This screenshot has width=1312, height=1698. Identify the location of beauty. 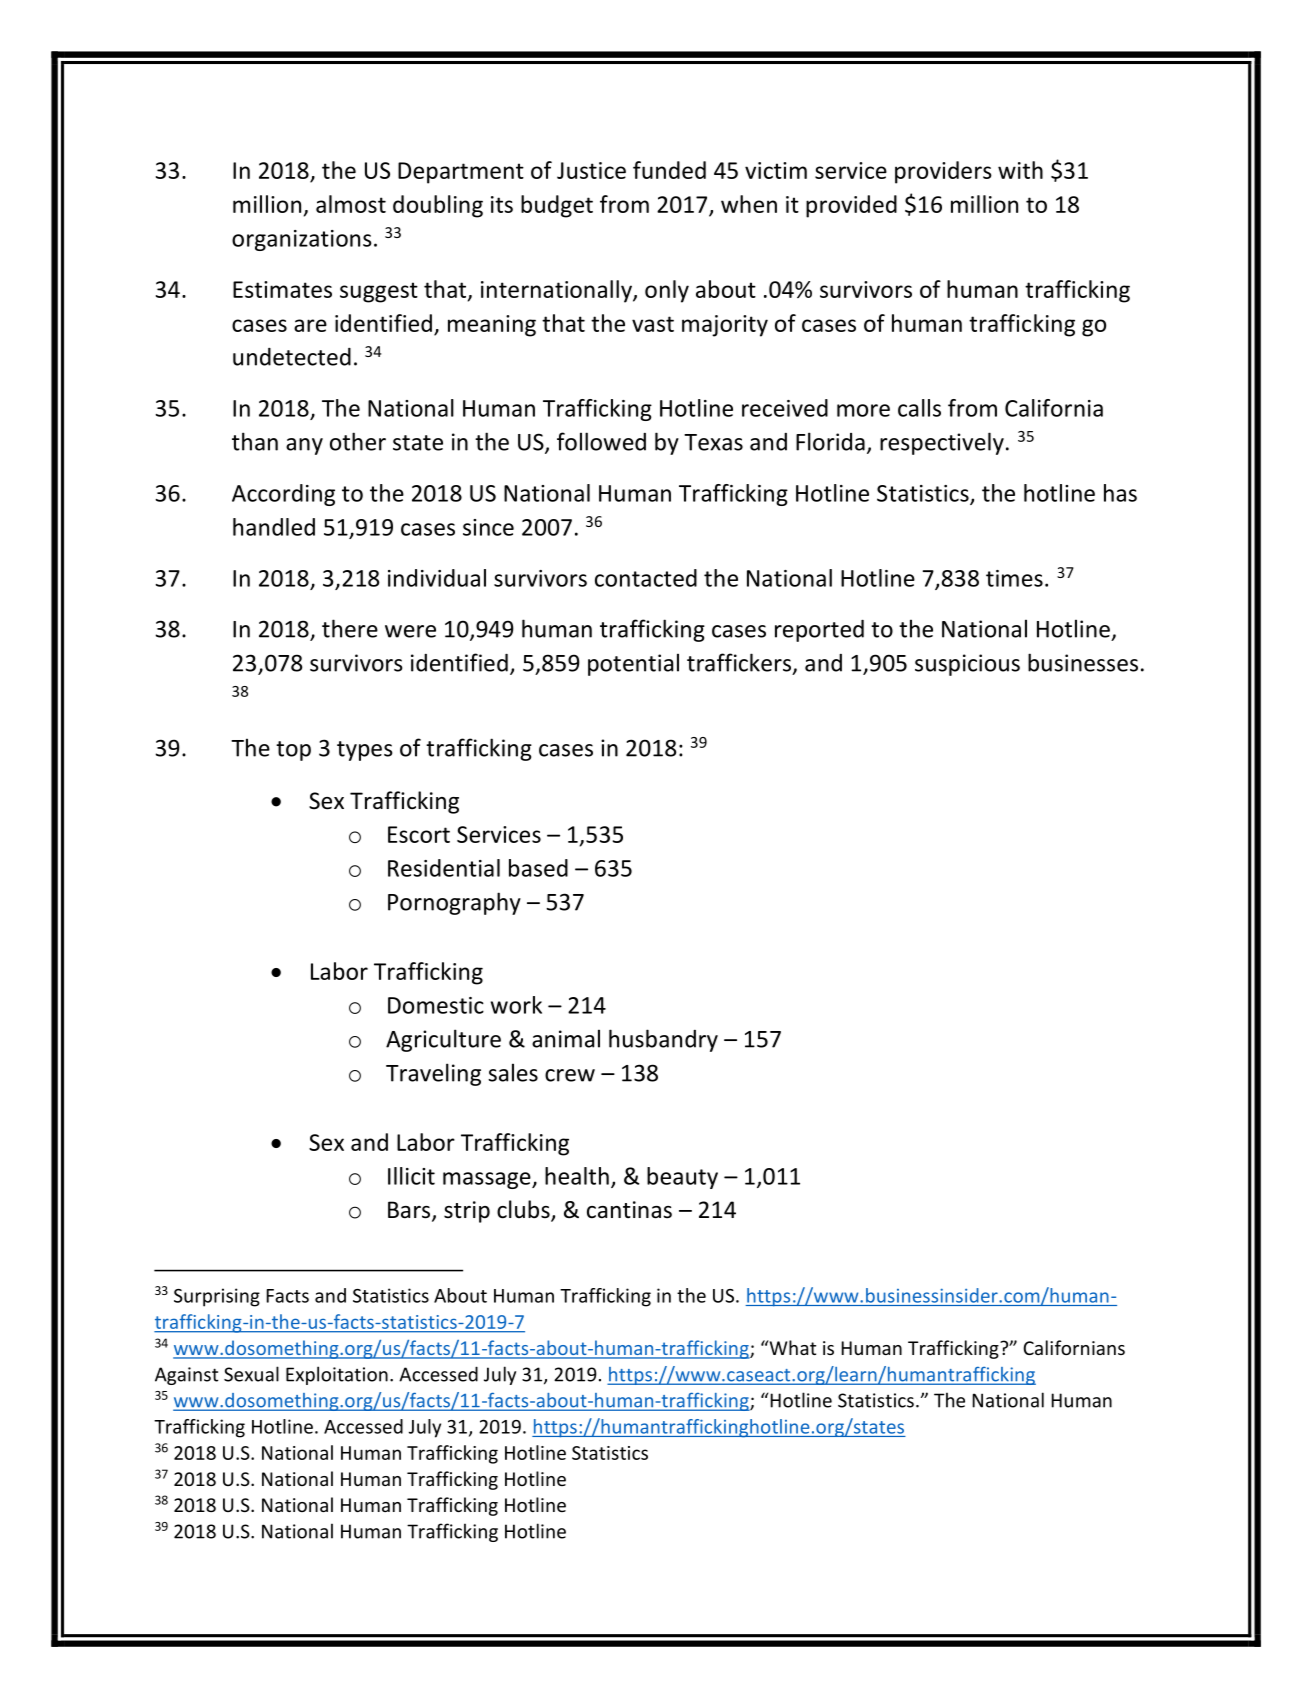
(682, 1178).
